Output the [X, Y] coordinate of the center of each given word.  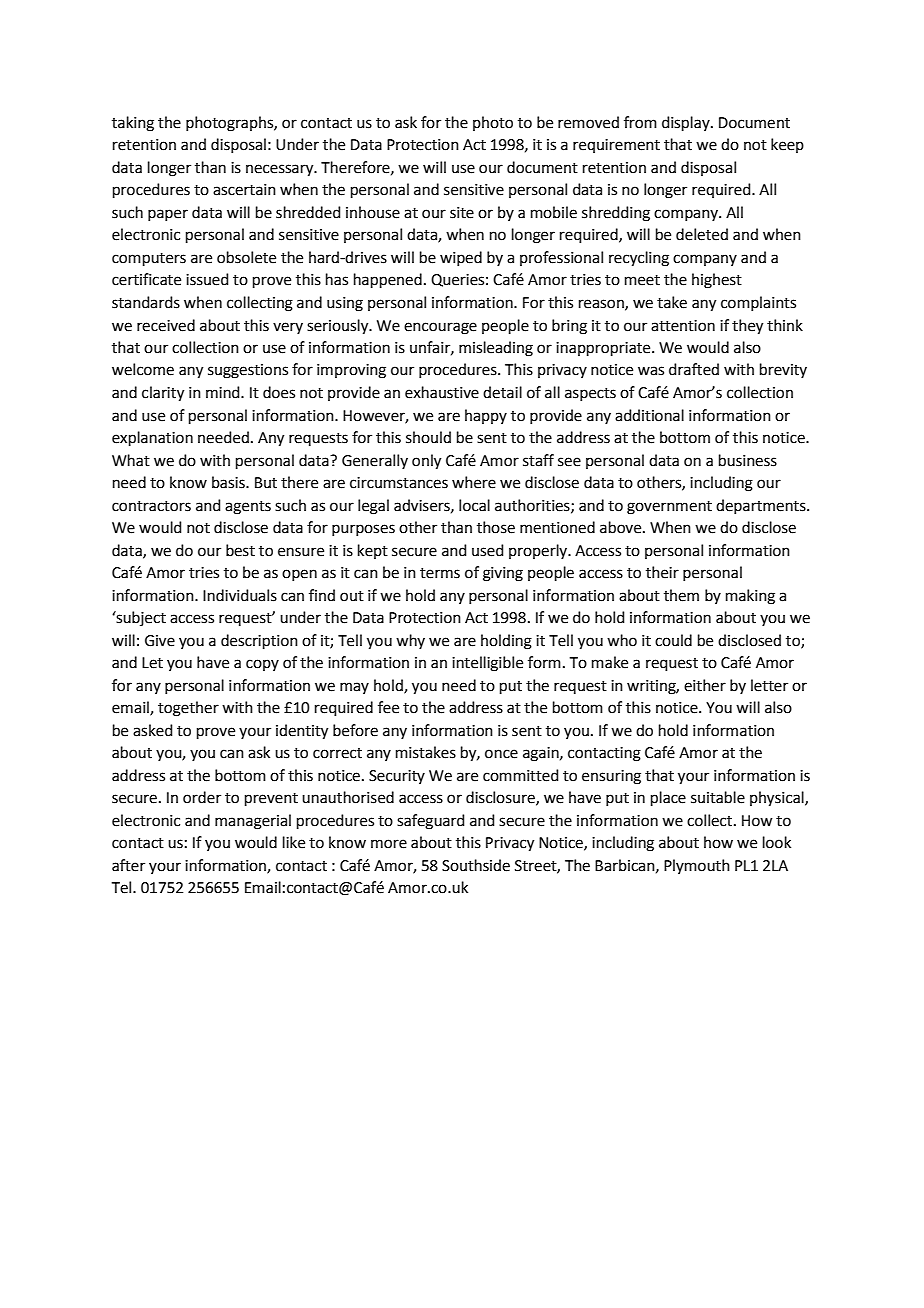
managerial [253, 822]
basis [229, 482]
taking [133, 124]
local [474, 505]
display [687, 123]
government [669, 508]
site [462, 213]
